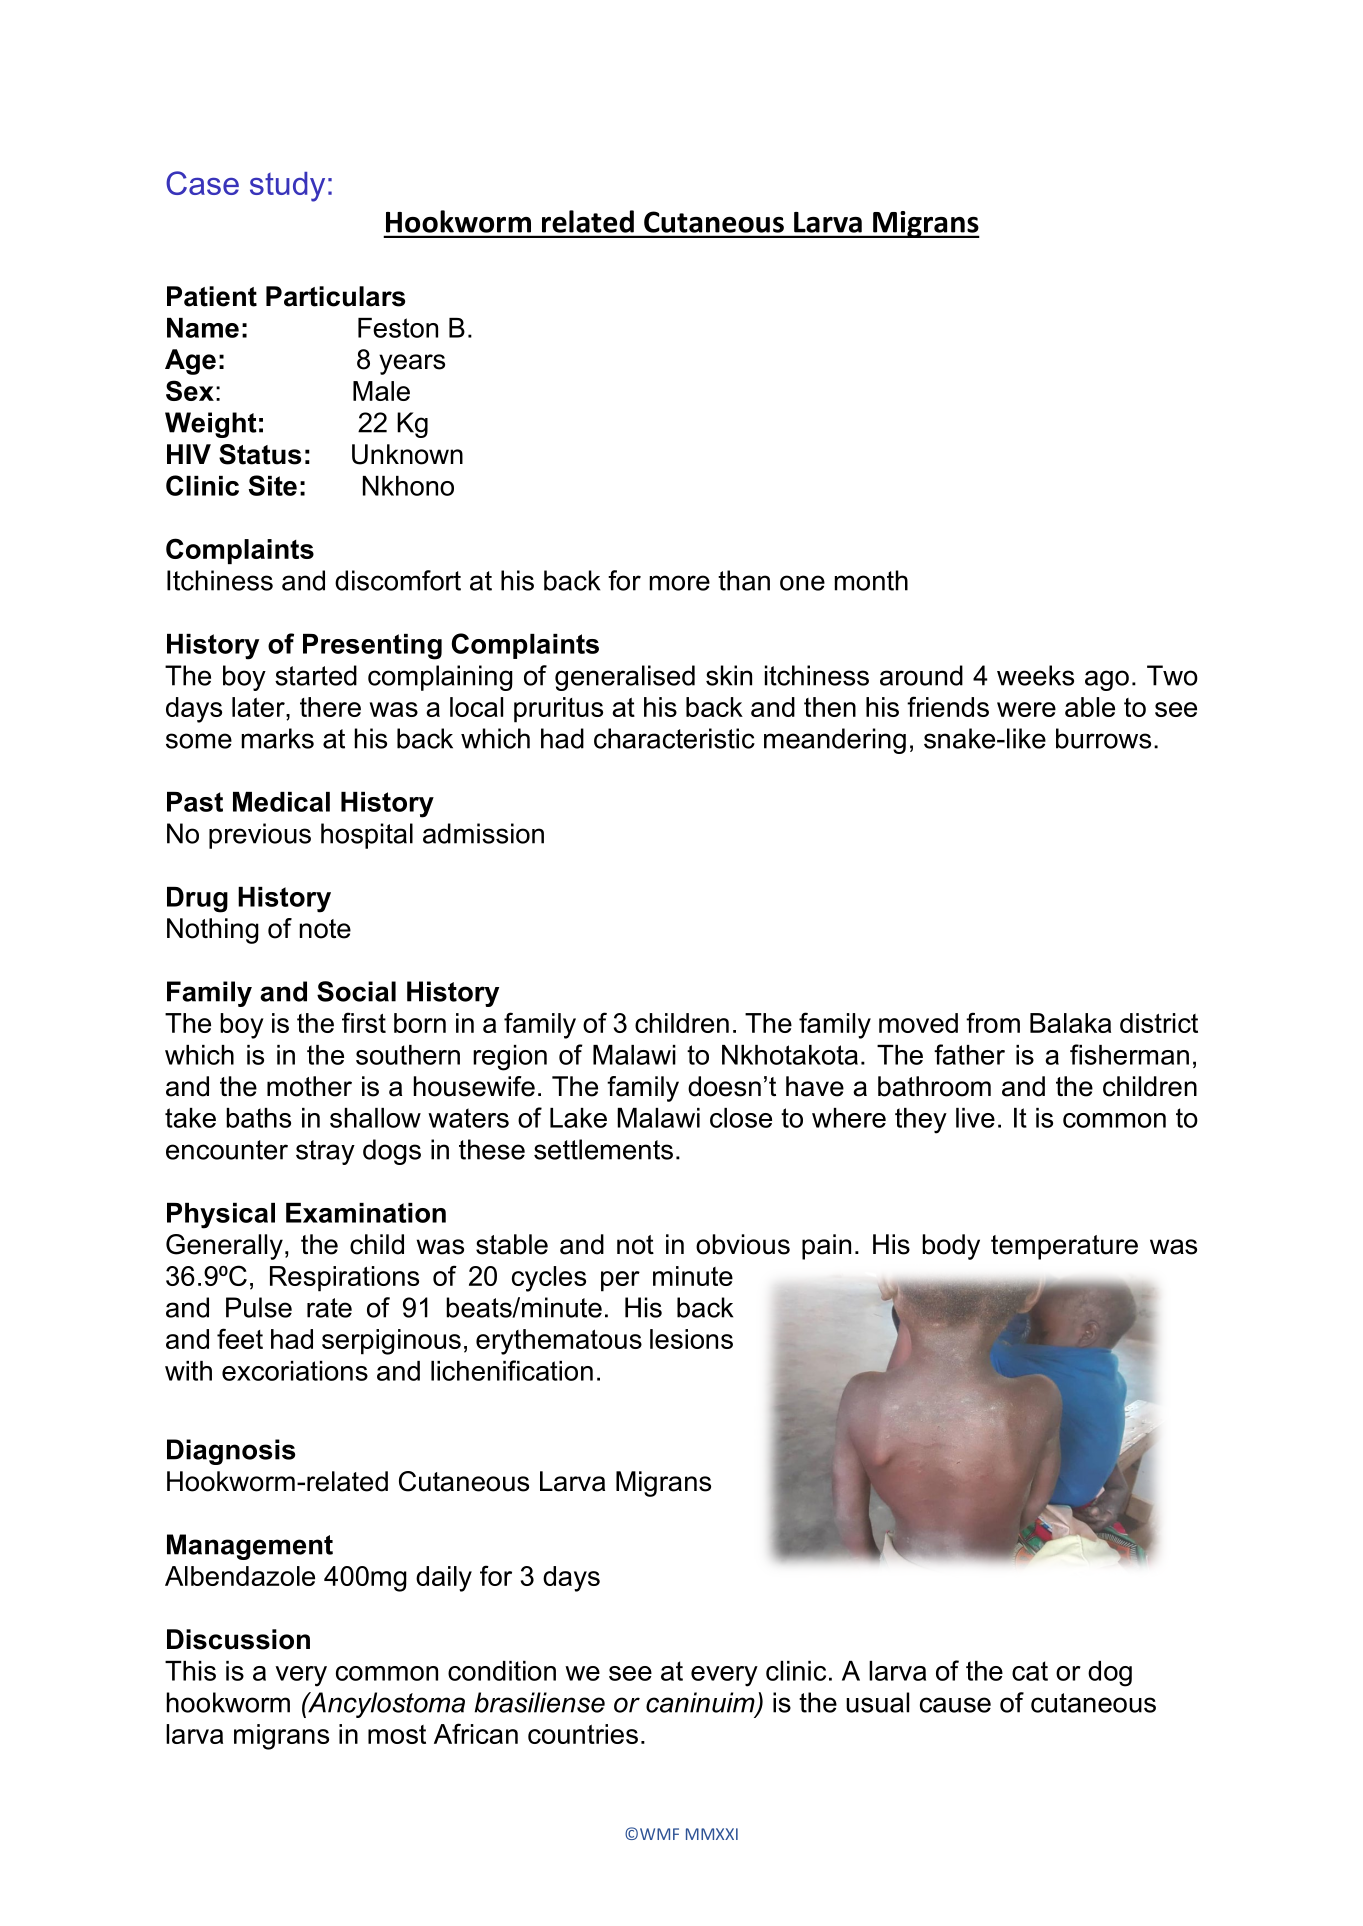 The image size is (1363, 1926). What do you see at coordinates (316, 675) in the screenshot?
I see `started` at bounding box center [316, 675].
